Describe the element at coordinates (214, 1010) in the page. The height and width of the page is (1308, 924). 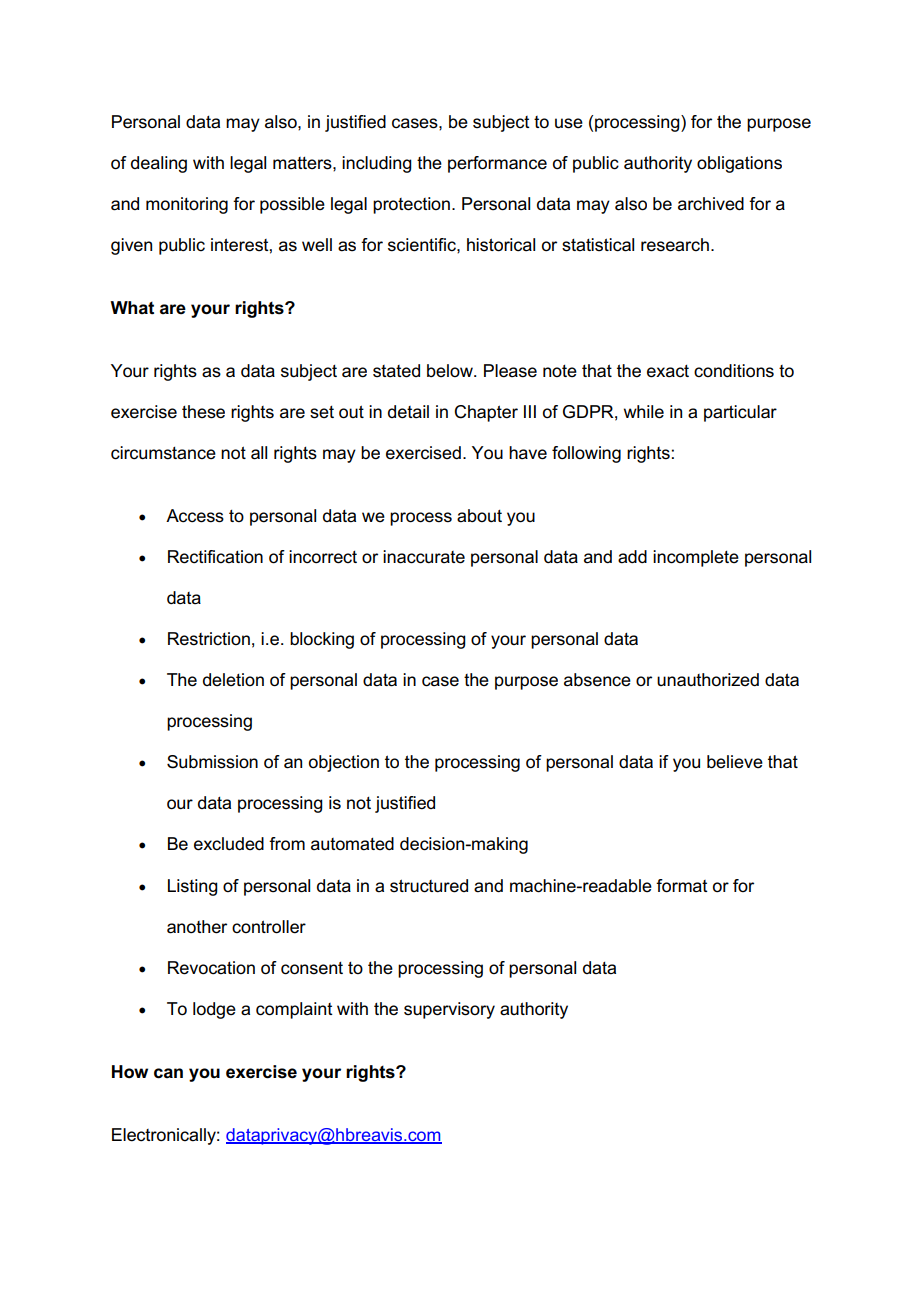
I see `lodge` at that location.
